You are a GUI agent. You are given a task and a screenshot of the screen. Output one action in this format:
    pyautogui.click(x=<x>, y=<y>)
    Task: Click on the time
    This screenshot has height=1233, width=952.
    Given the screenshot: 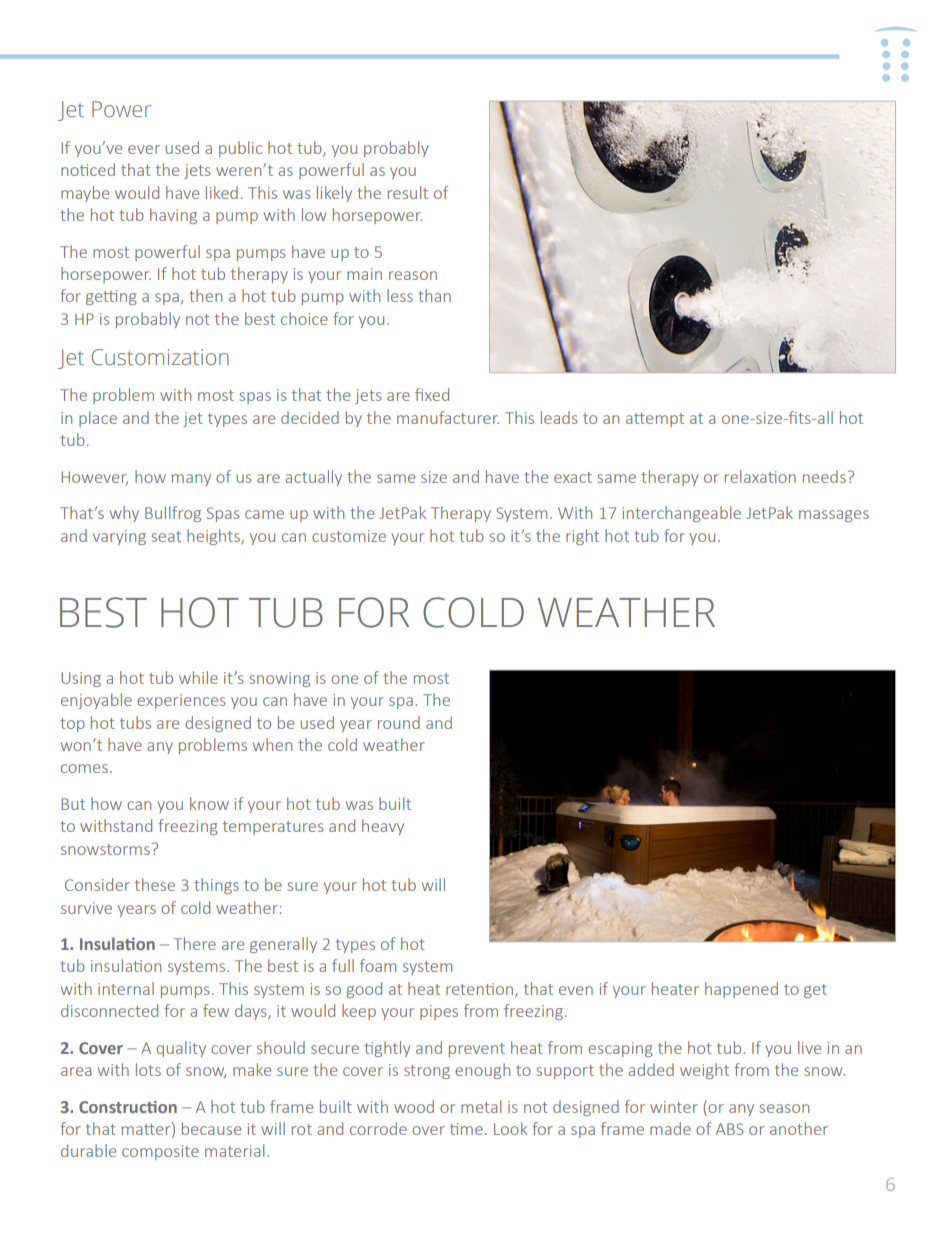 What is the action you would take?
    pyautogui.click(x=466, y=1129)
